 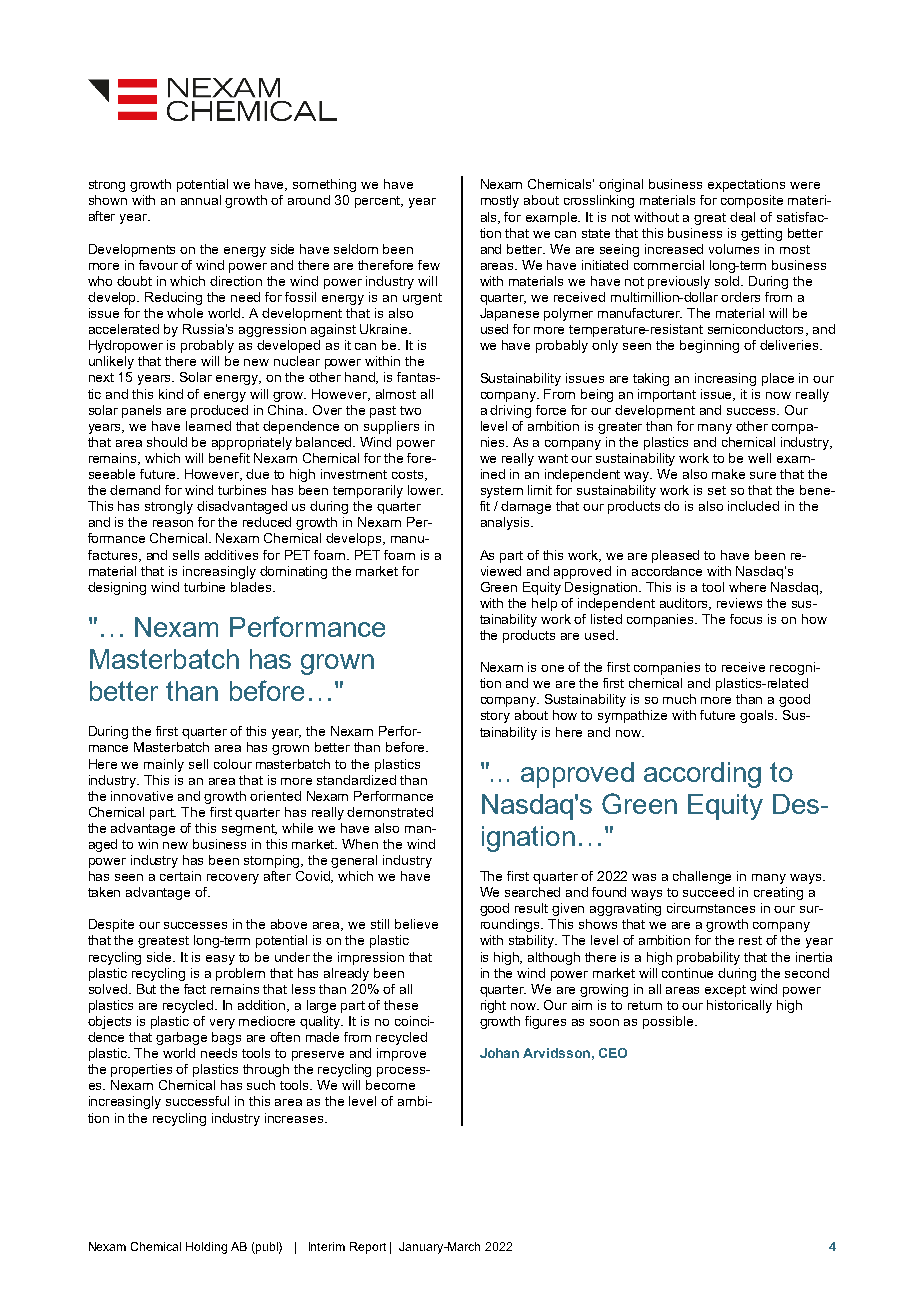 What do you see at coordinates (495, 717) in the image?
I see `story` at bounding box center [495, 717].
